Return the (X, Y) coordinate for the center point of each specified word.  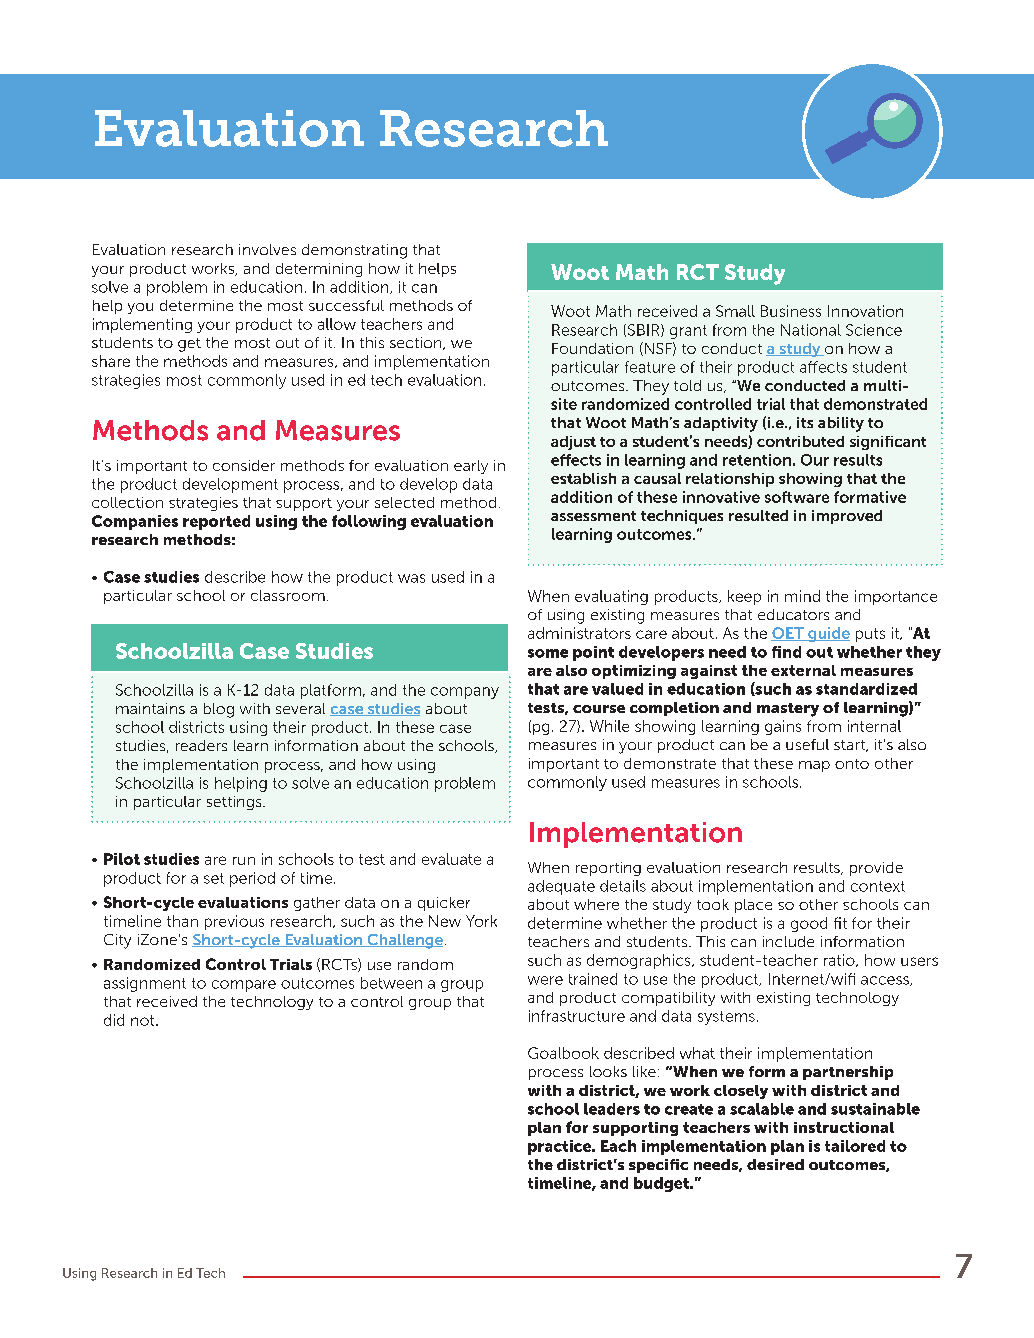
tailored (855, 1146)
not (144, 1020)
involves (267, 249)
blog (219, 710)
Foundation (592, 348)
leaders (612, 1109)
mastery (788, 710)
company (465, 693)
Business (791, 311)
